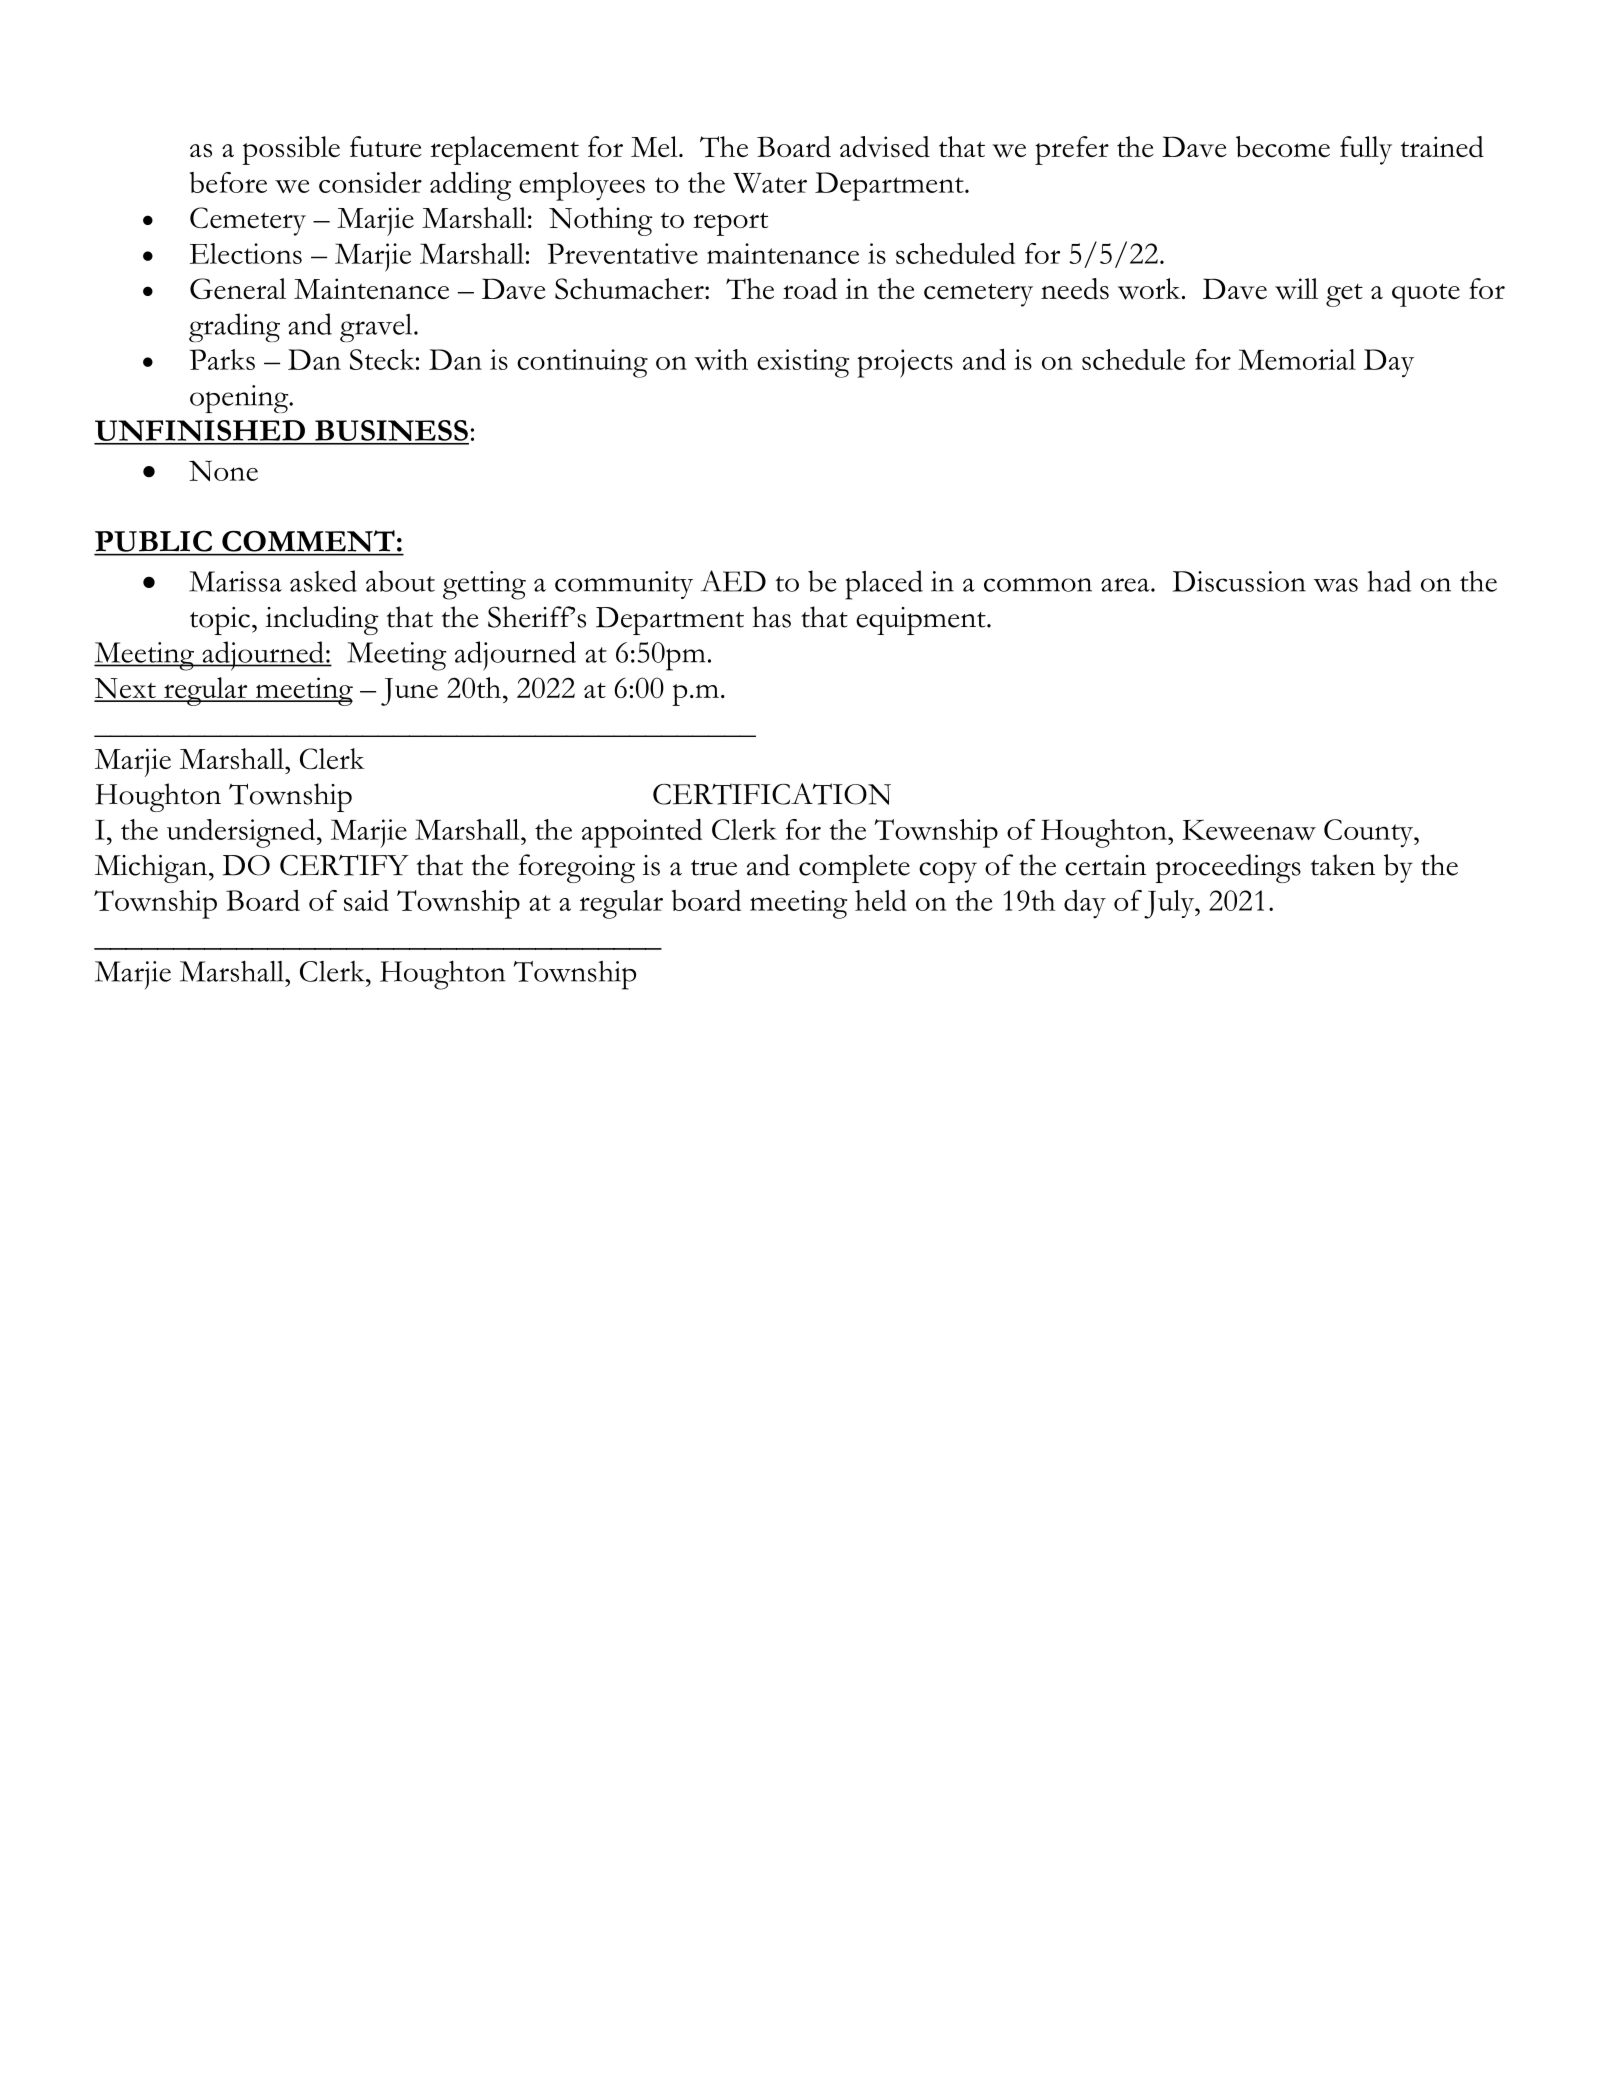 This screenshot has height=2079, width=1606. What do you see at coordinates (1297, 359) in the screenshot?
I see `Memorial` at bounding box center [1297, 359].
